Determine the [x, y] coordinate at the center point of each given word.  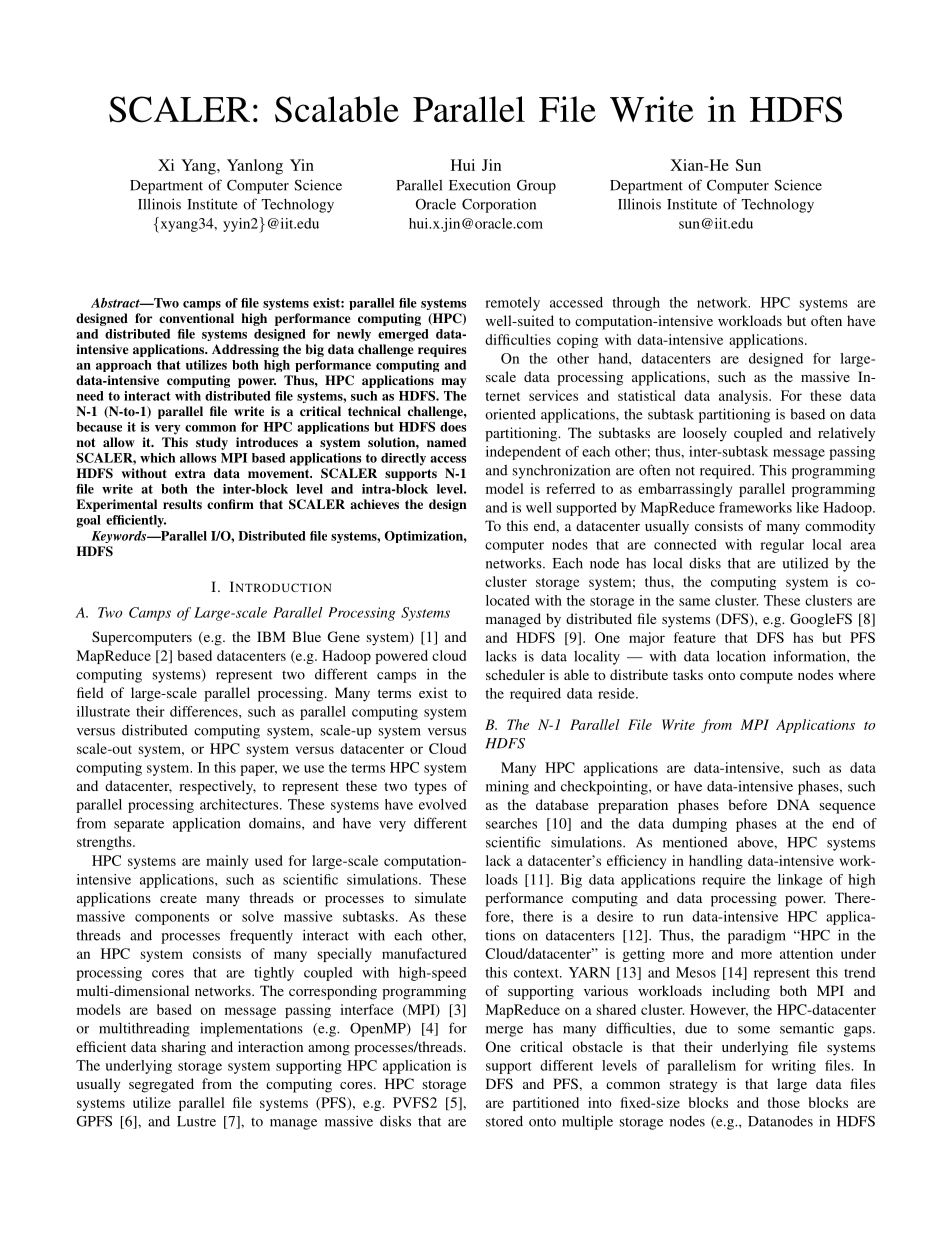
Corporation [499, 206]
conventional [196, 318]
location [741, 656]
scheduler [515, 674]
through [636, 304]
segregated [161, 1085]
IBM [271, 636]
